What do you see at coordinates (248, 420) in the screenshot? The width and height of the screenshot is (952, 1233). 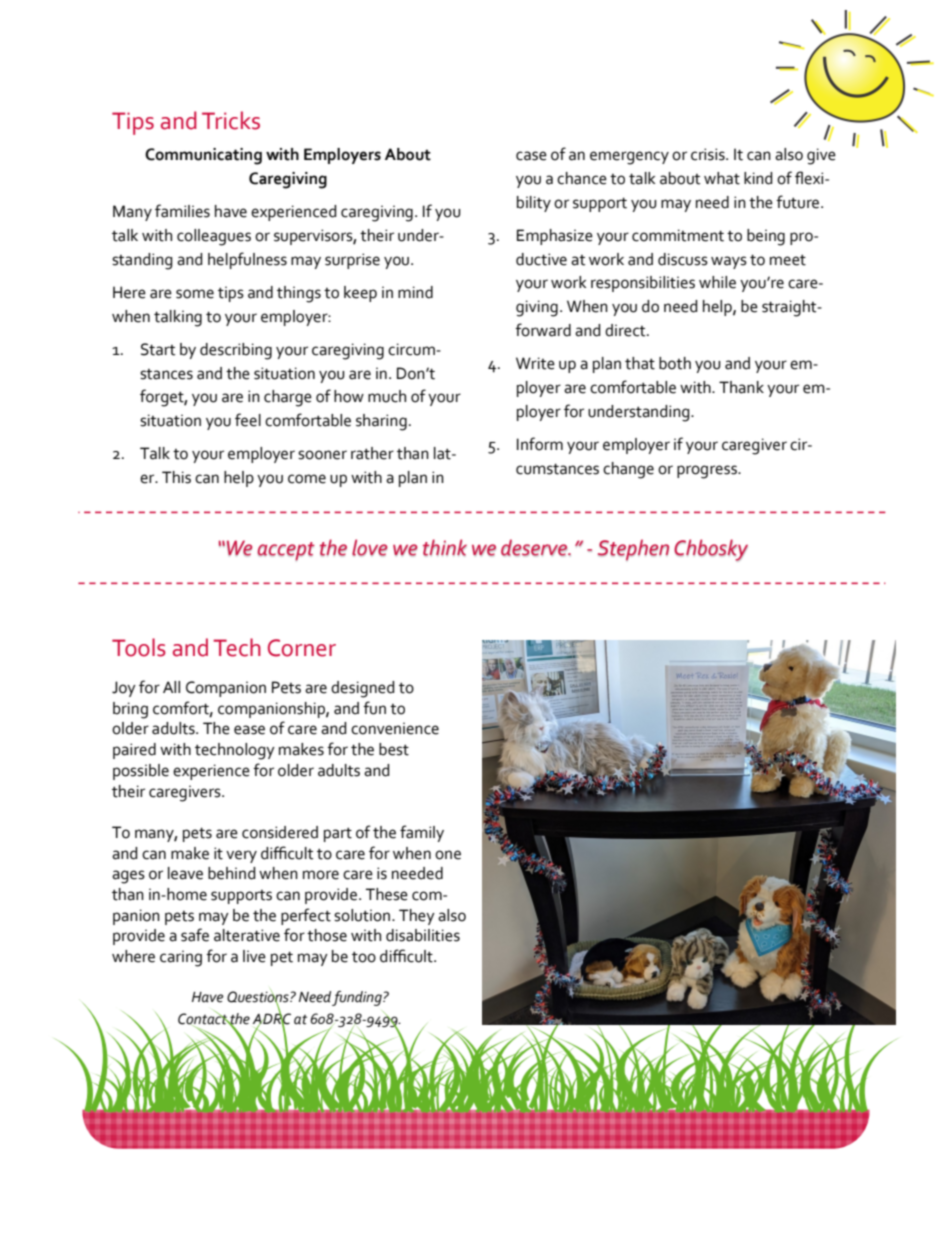 I see `feel` at bounding box center [248, 420].
